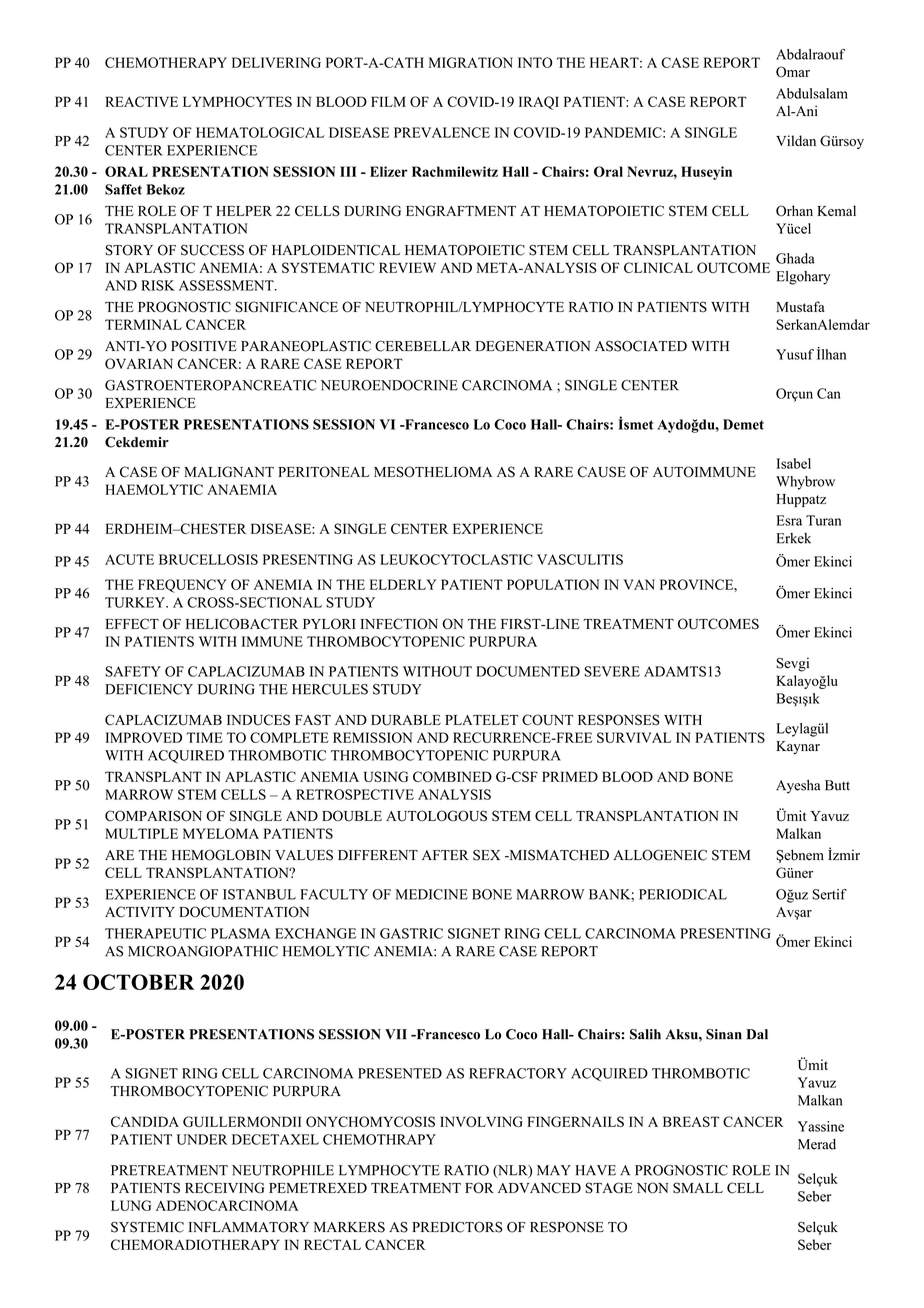 This image has height=1308, width=924. What do you see at coordinates (793, 71) in the image?
I see `Omar` at bounding box center [793, 71].
